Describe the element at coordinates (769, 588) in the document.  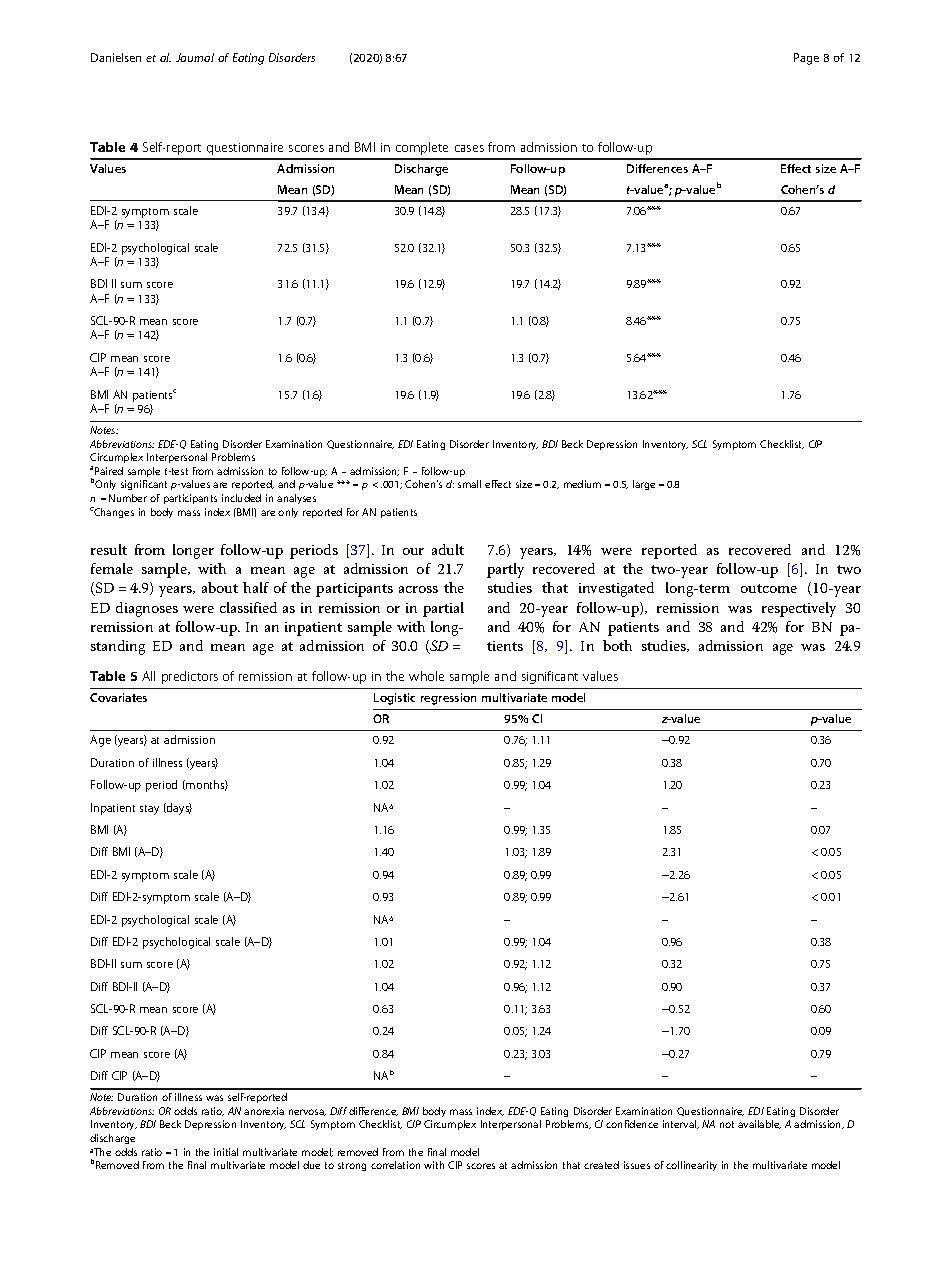
I see `outcome` at that location.
